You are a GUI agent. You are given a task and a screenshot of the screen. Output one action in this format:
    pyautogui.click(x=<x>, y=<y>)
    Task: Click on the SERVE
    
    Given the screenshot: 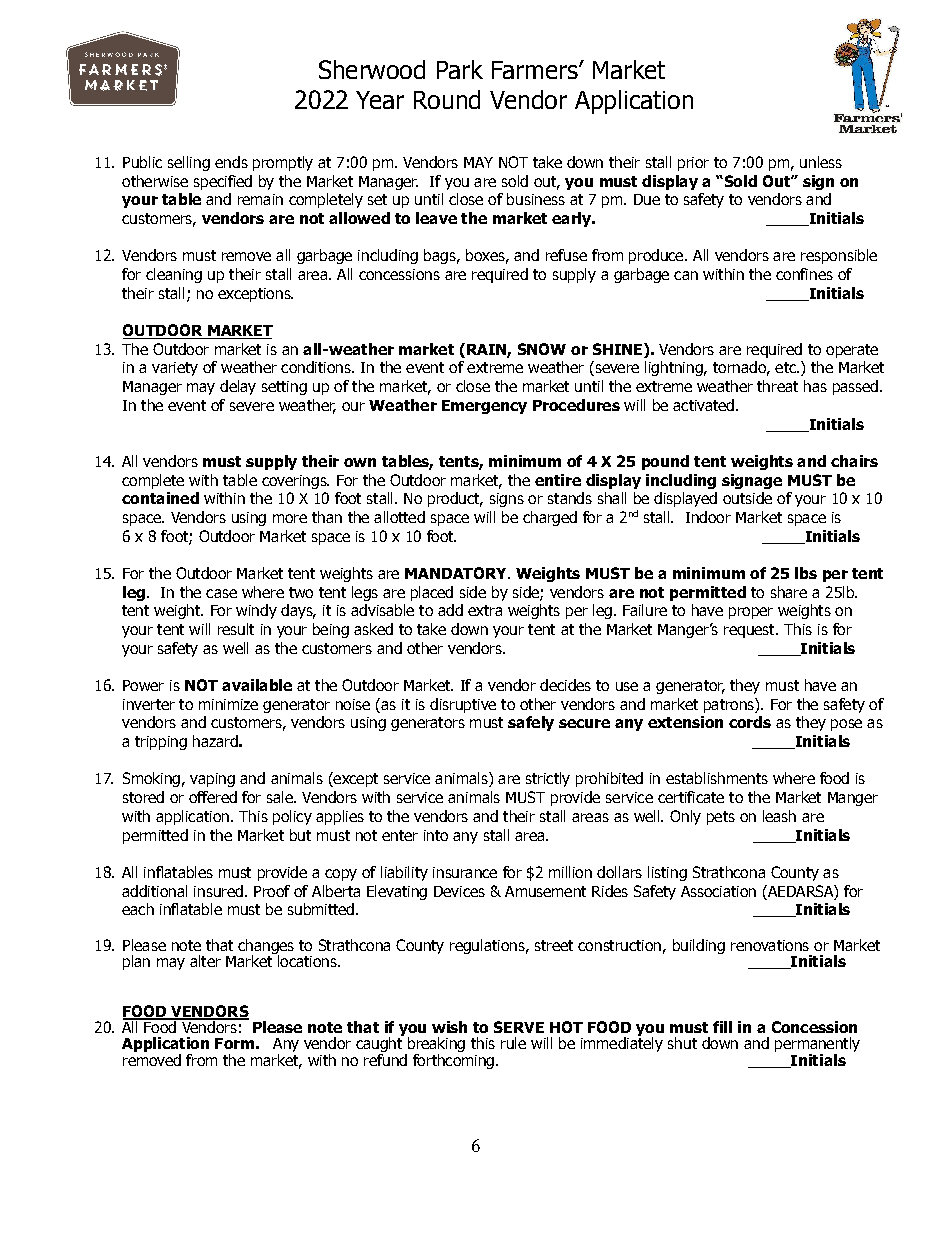 What is the action you would take?
    pyautogui.click(x=519, y=1027)
